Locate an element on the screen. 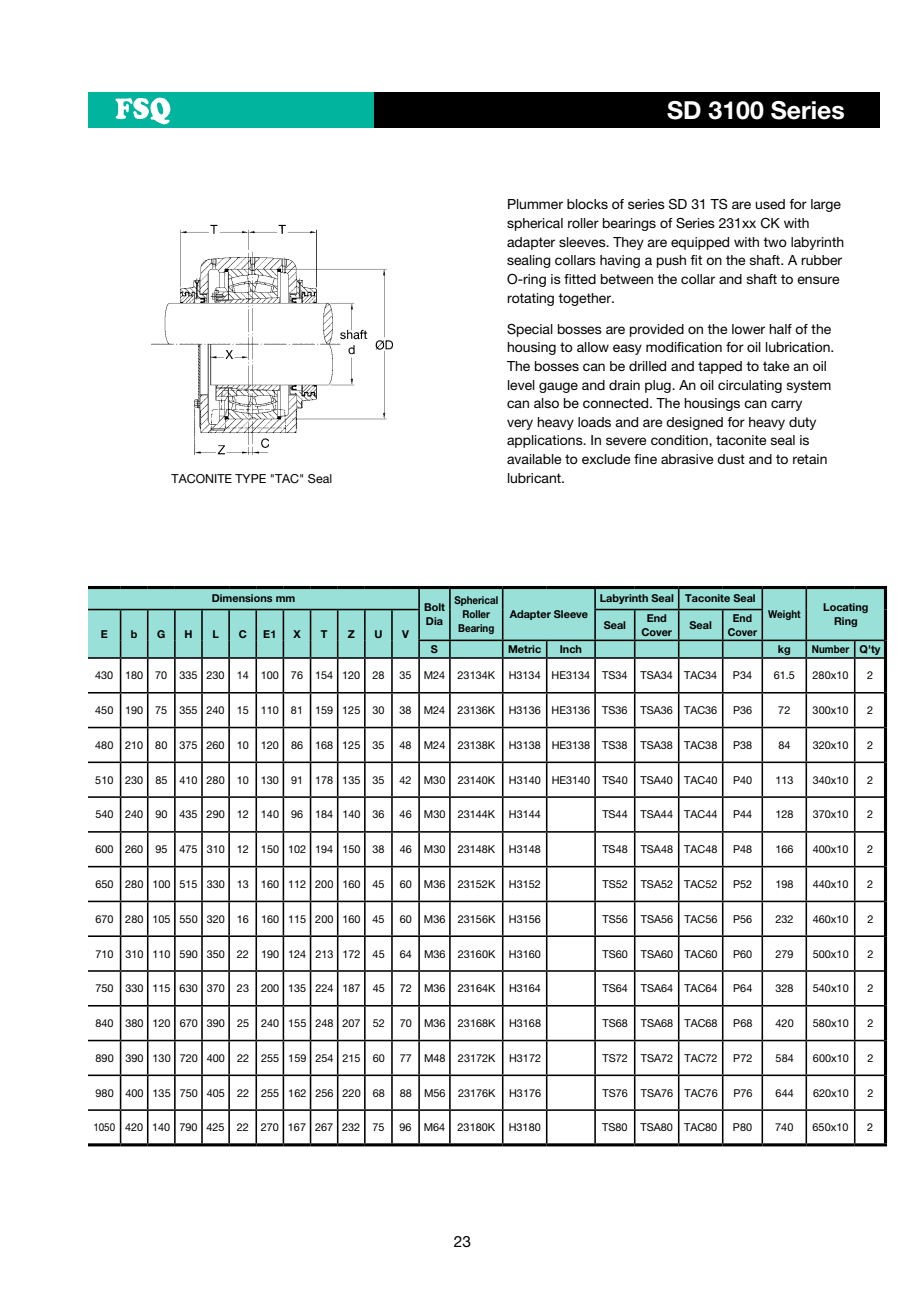  lubricant is located at coordinates (535, 478).
